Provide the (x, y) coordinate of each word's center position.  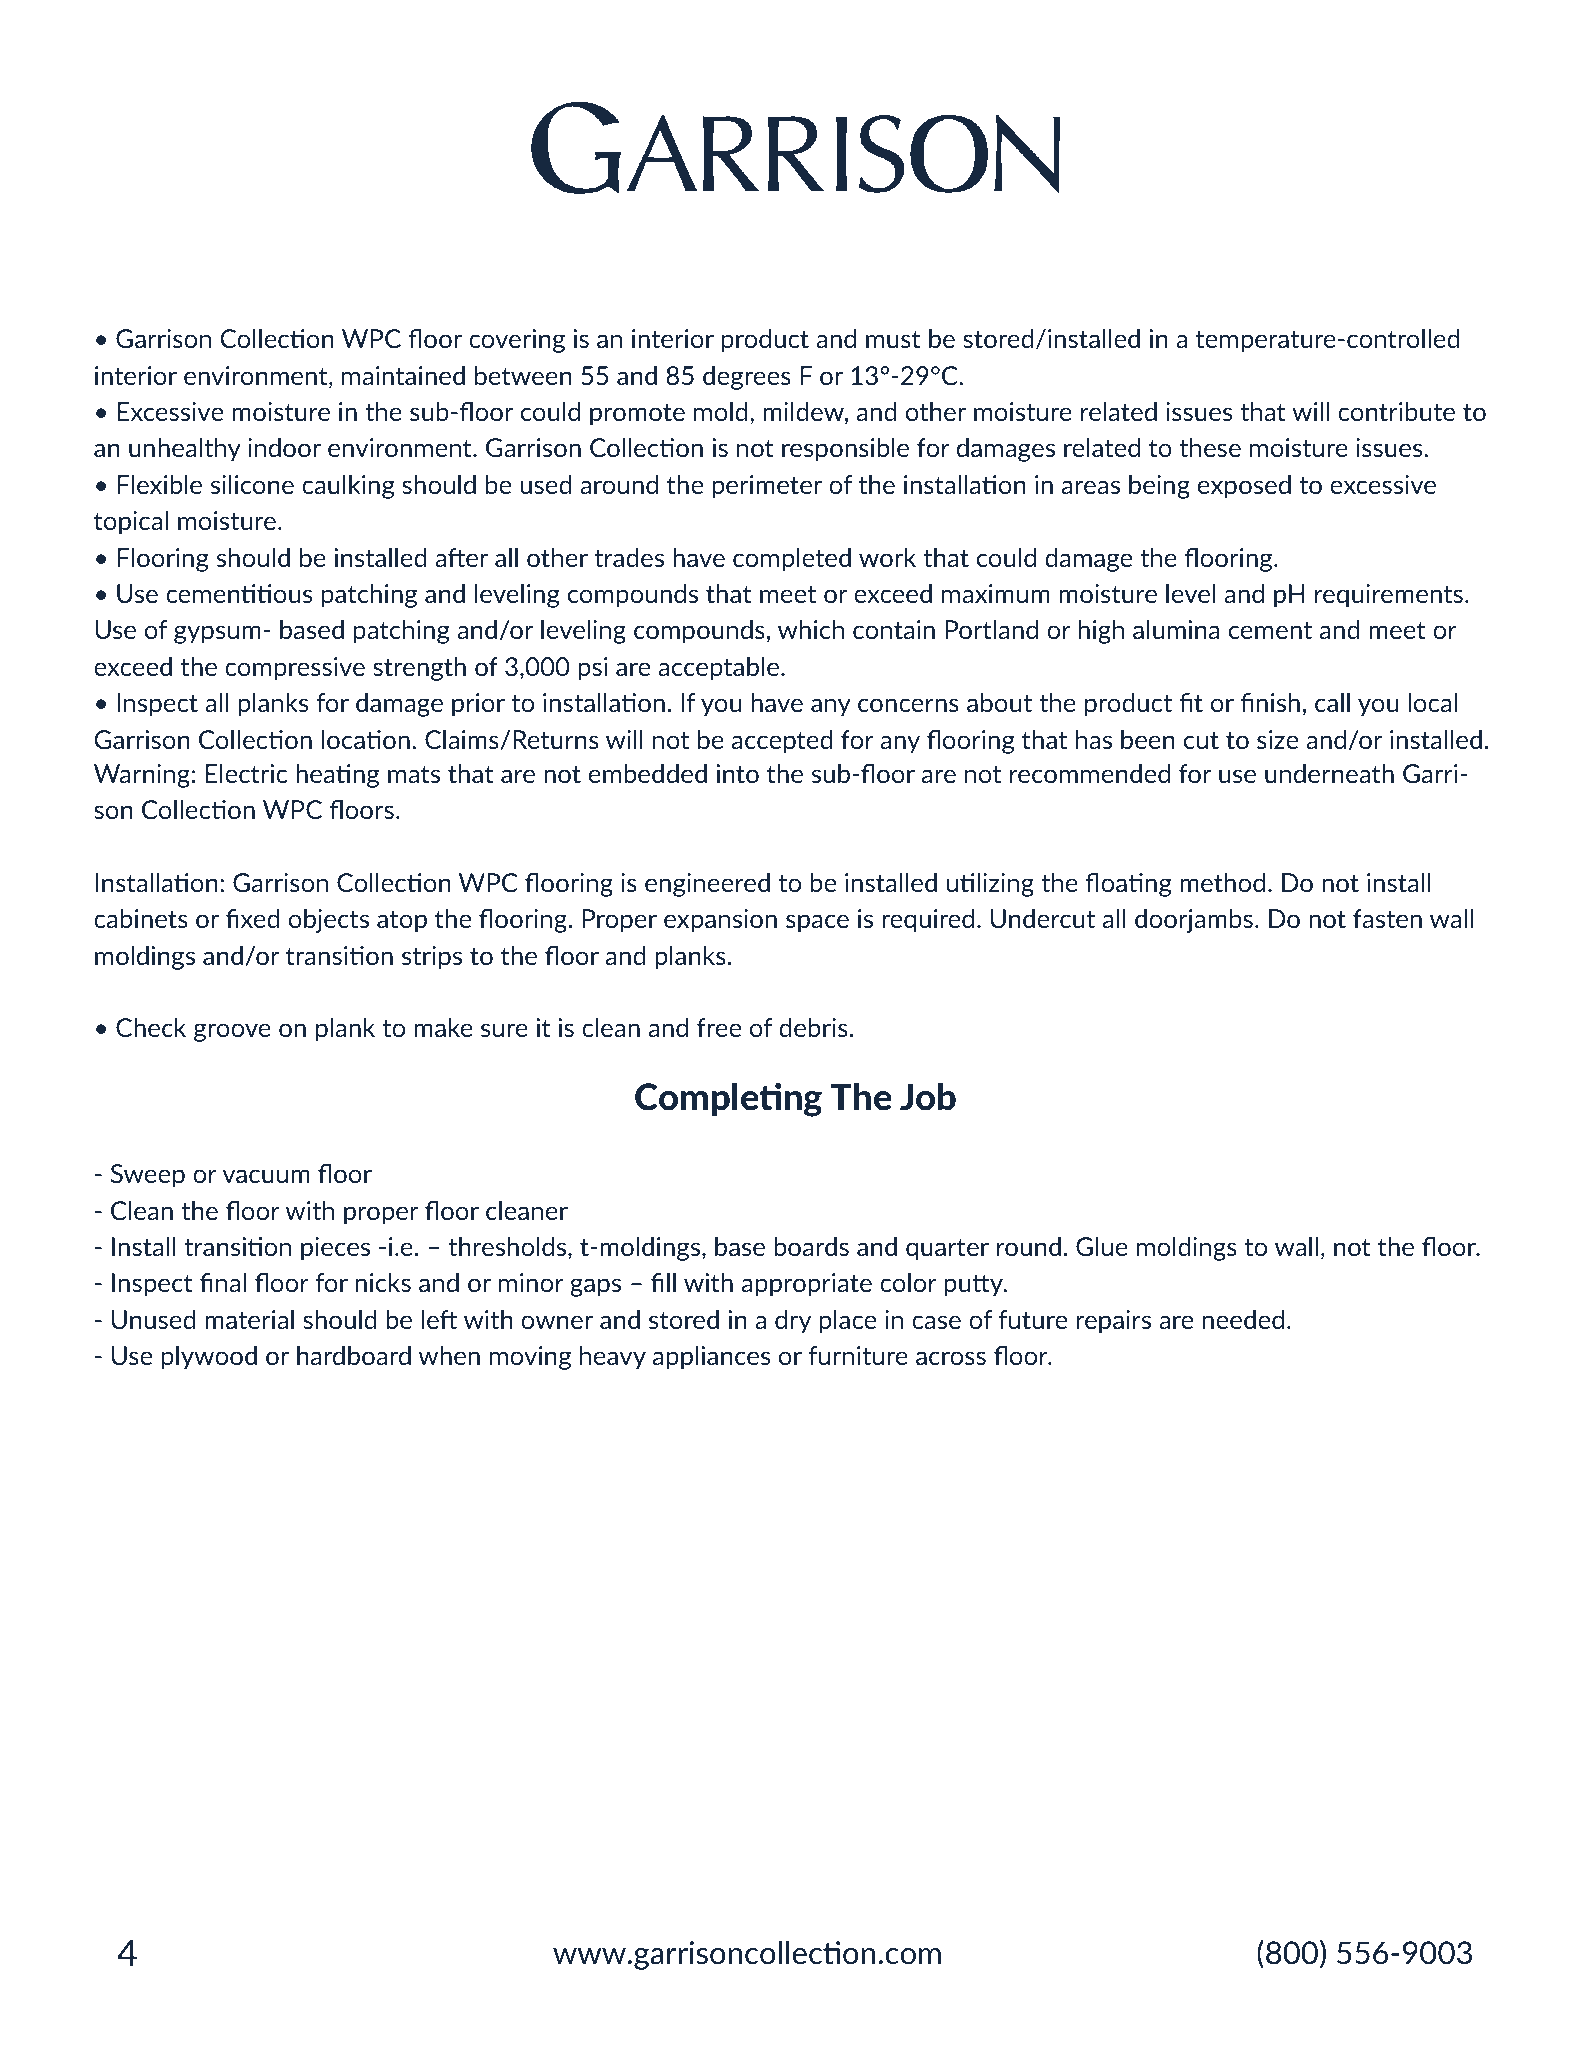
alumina (1176, 629)
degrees (747, 378)
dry (793, 1322)
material (249, 1319)
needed (1243, 1319)
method (1222, 882)
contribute (1396, 411)
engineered (707, 885)
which (811, 629)
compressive (295, 669)
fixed (253, 918)
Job (928, 1097)
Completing (728, 1100)
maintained (403, 375)
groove (232, 1032)
